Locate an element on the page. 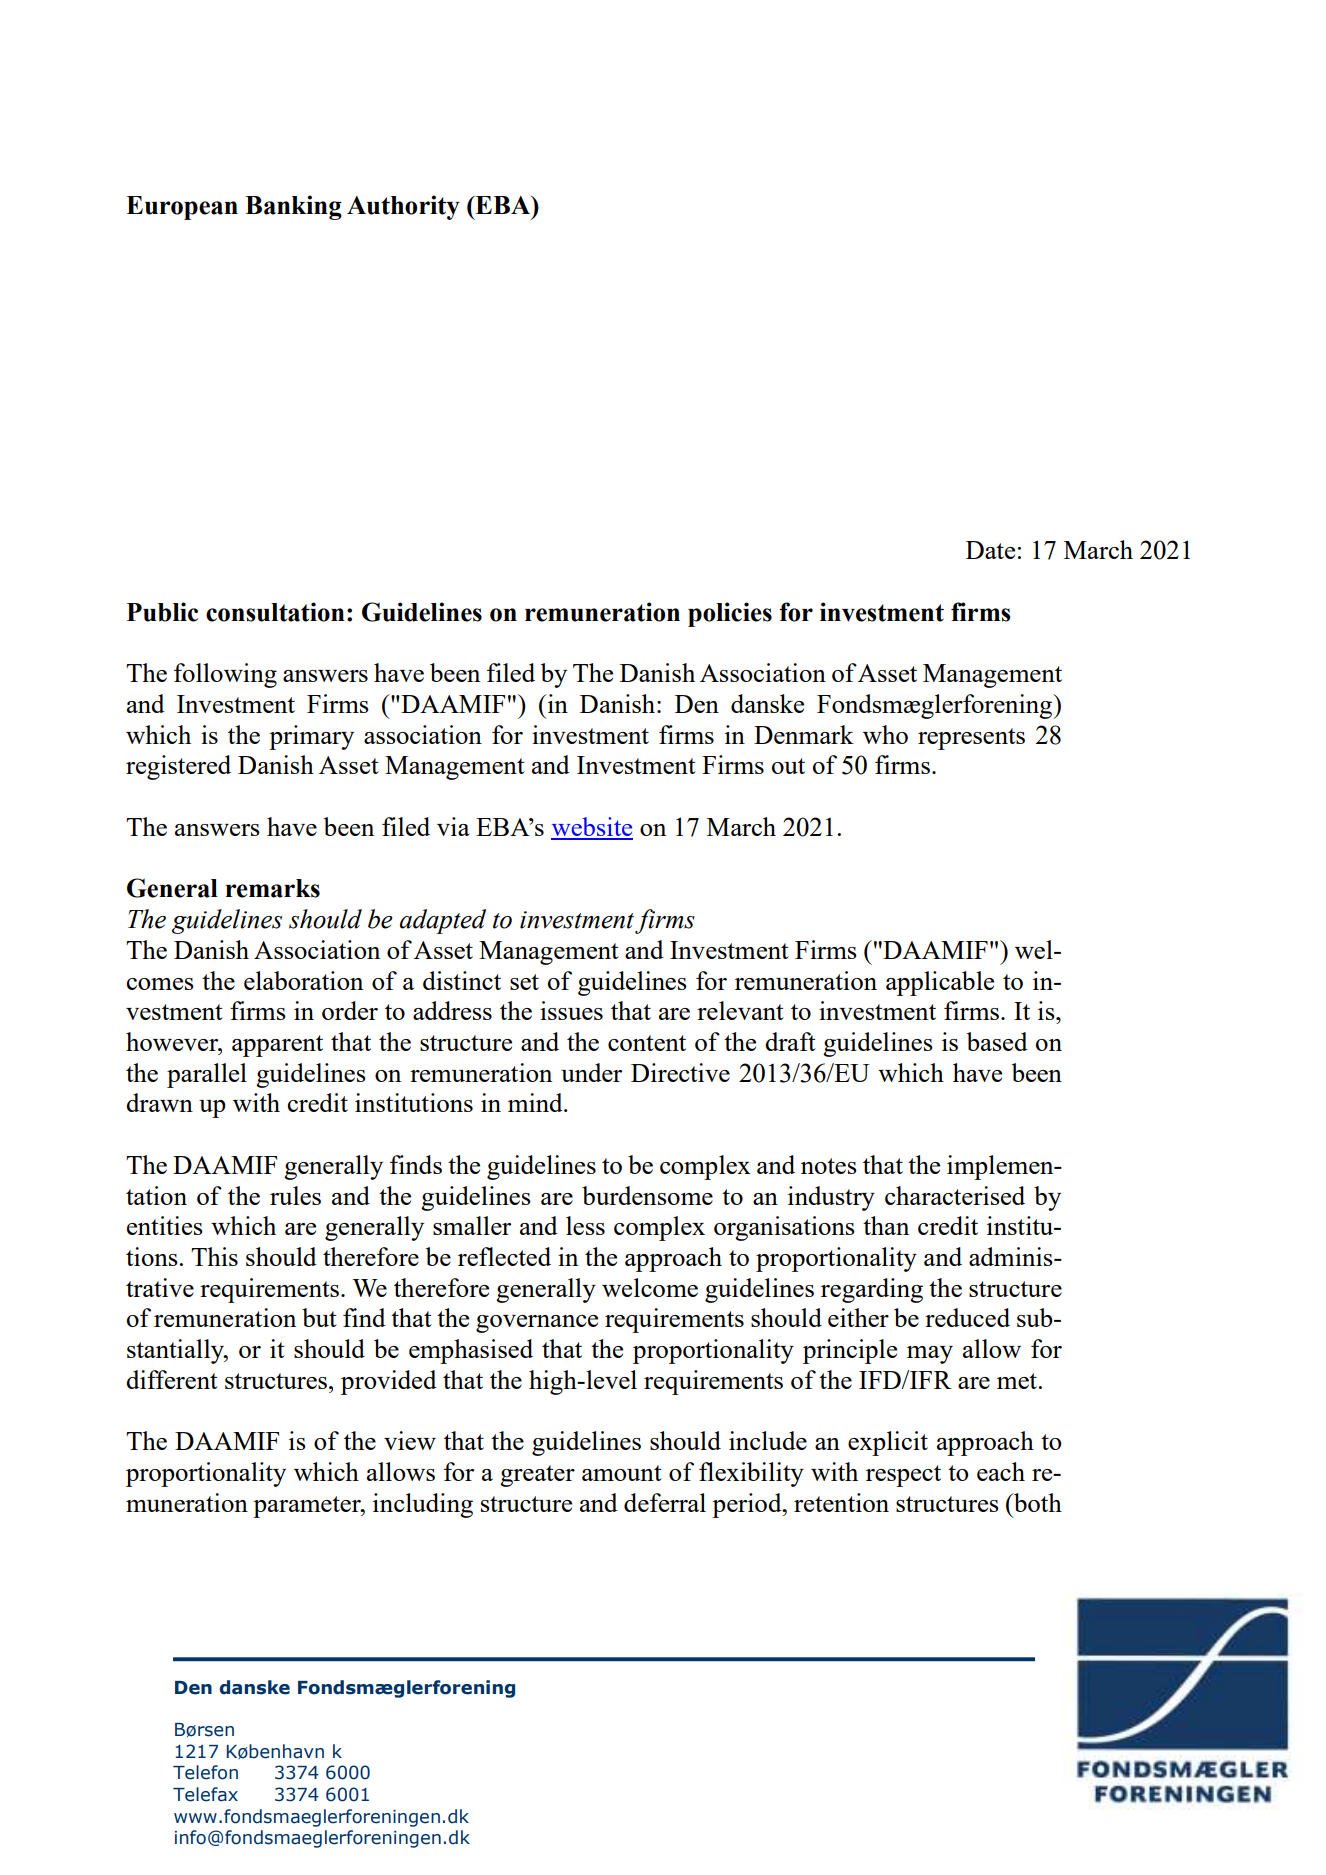 This document has width=1326, height=1875. Date is located at coordinates (990, 550).
